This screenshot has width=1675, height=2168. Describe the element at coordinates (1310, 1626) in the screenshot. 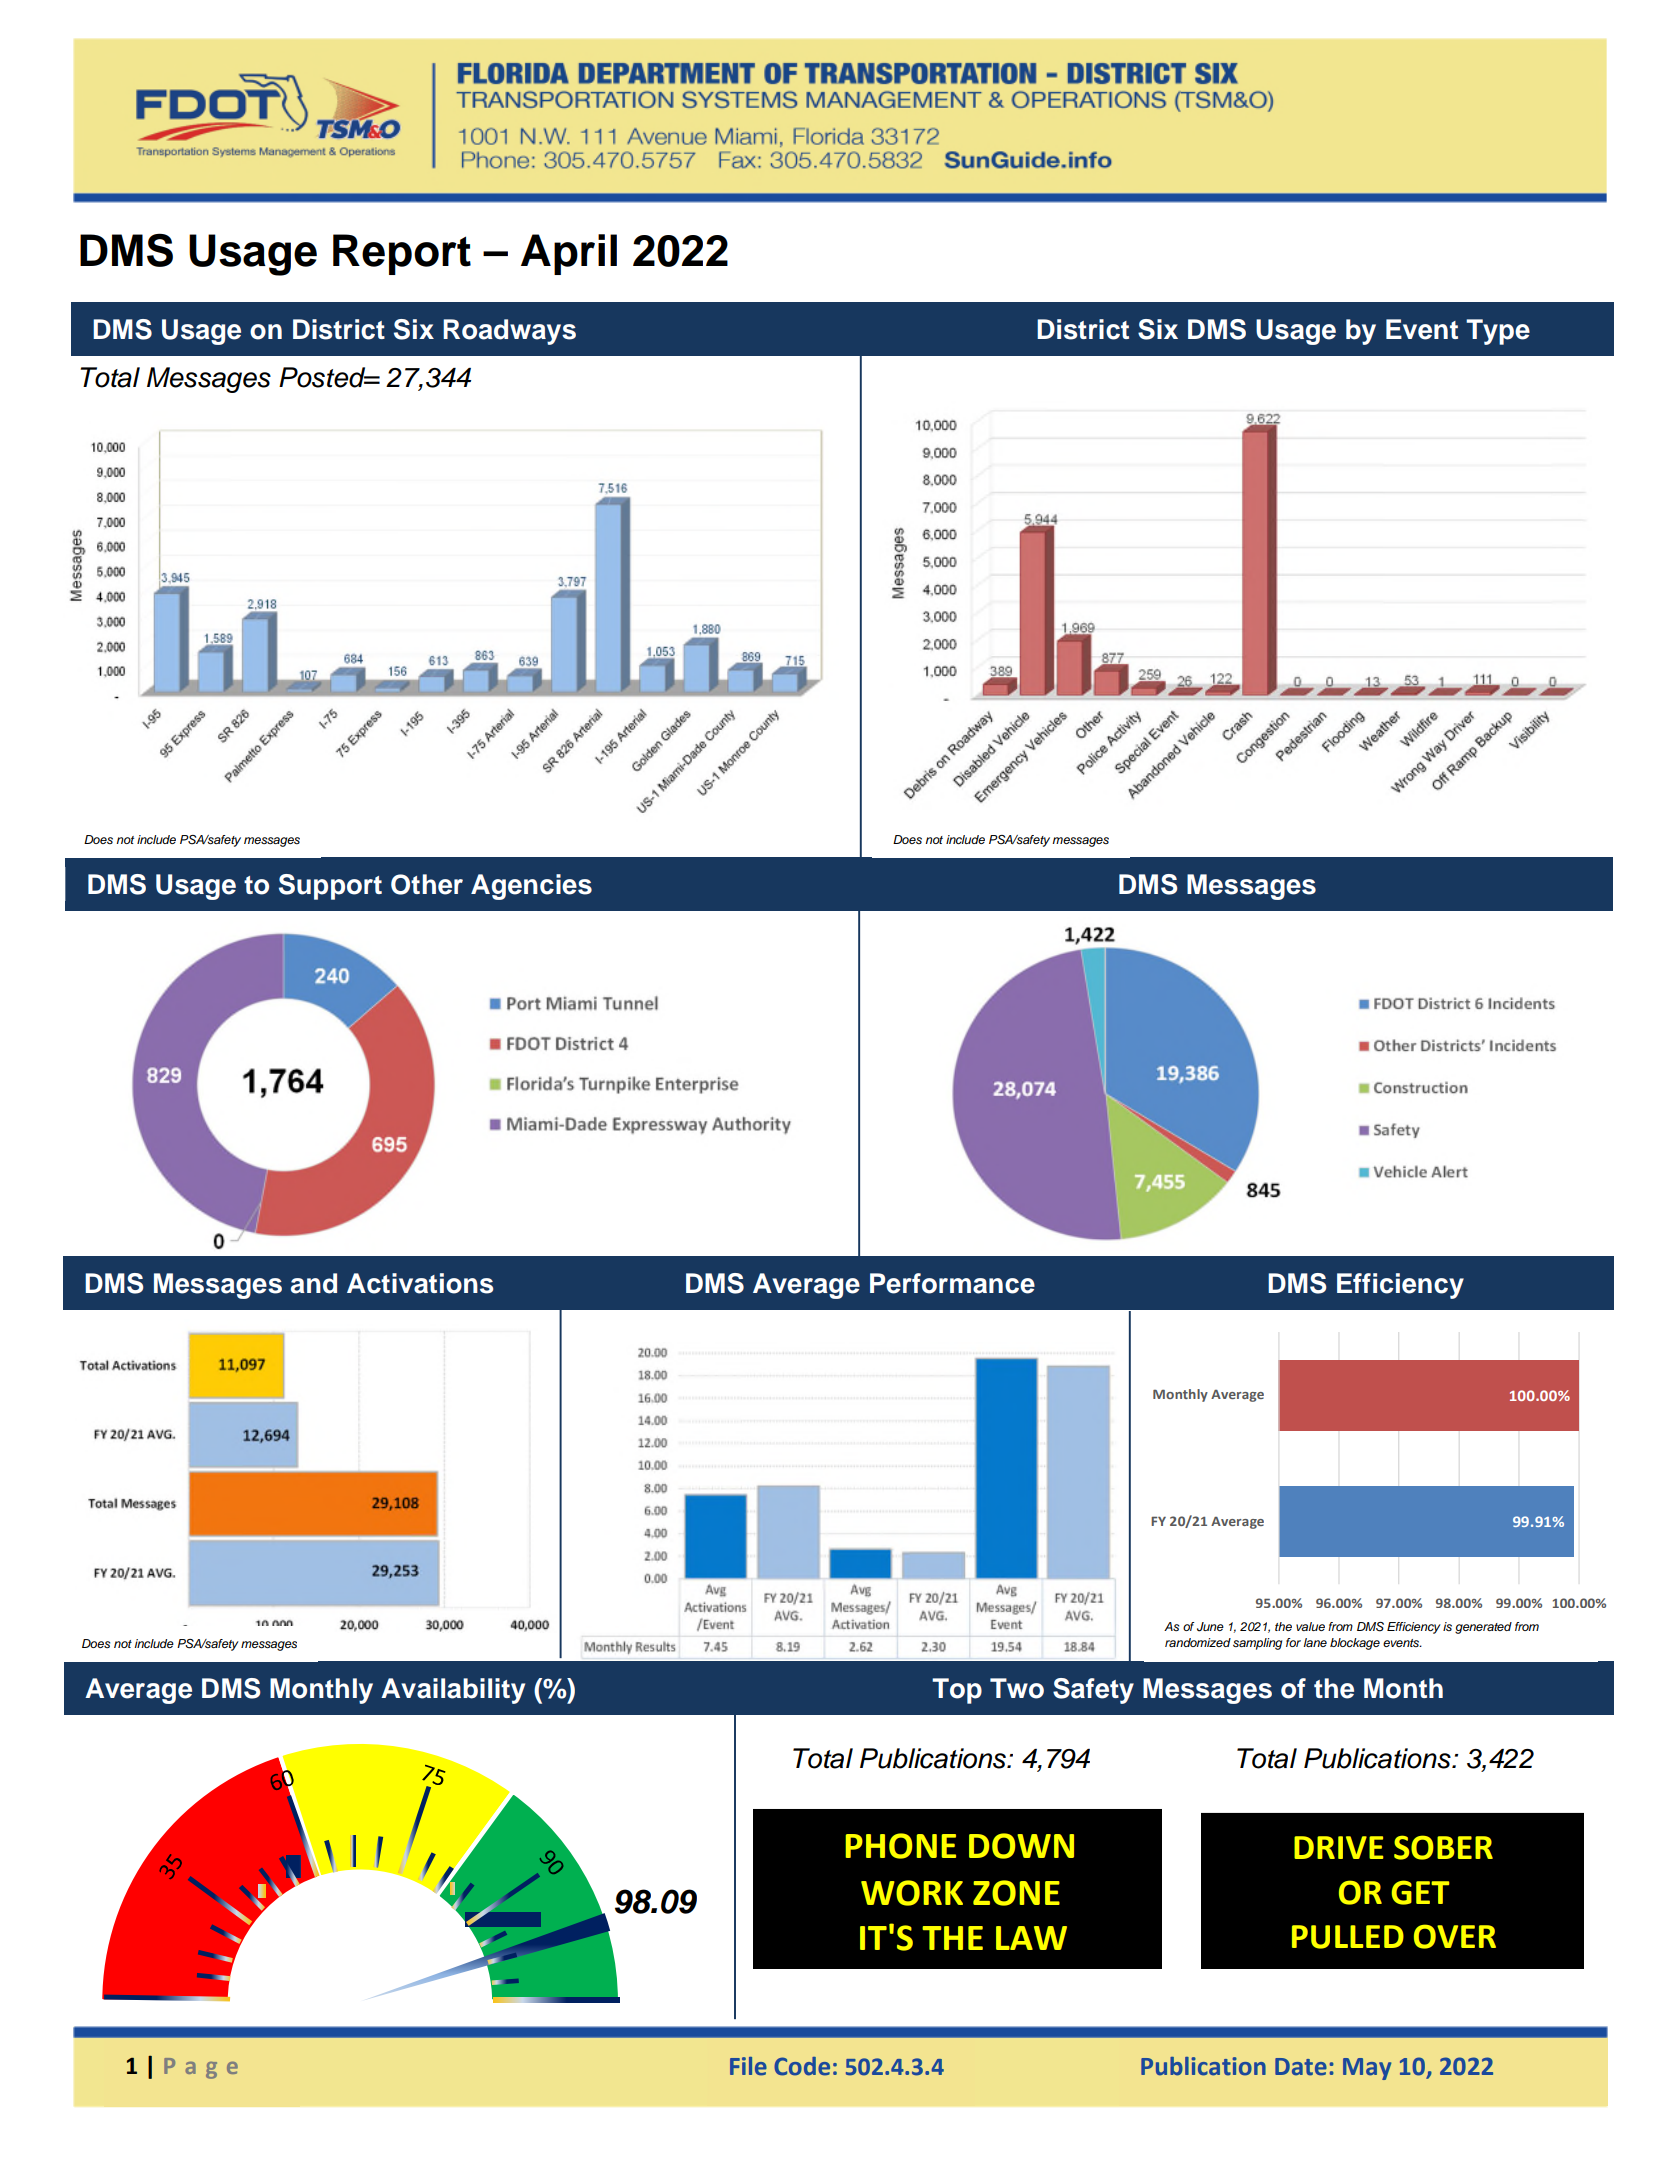

I see `value` at that location.
